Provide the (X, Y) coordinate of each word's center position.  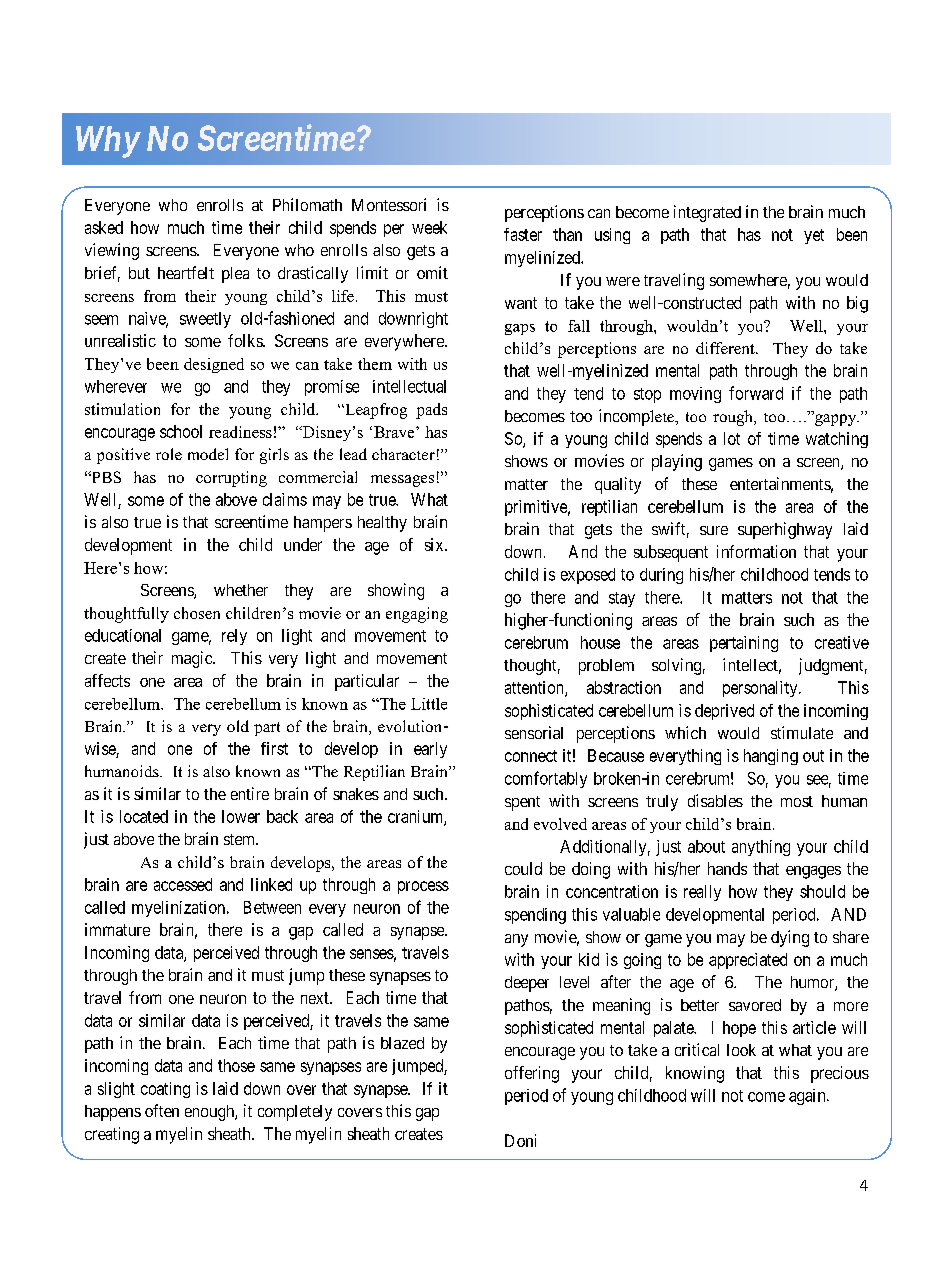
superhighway (785, 530)
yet (814, 236)
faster (523, 234)
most (797, 801)
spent (522, 803)
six (435, 544)
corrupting (231, 479)
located (144, 816)
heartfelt (186, 272)
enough (210, 1113)
